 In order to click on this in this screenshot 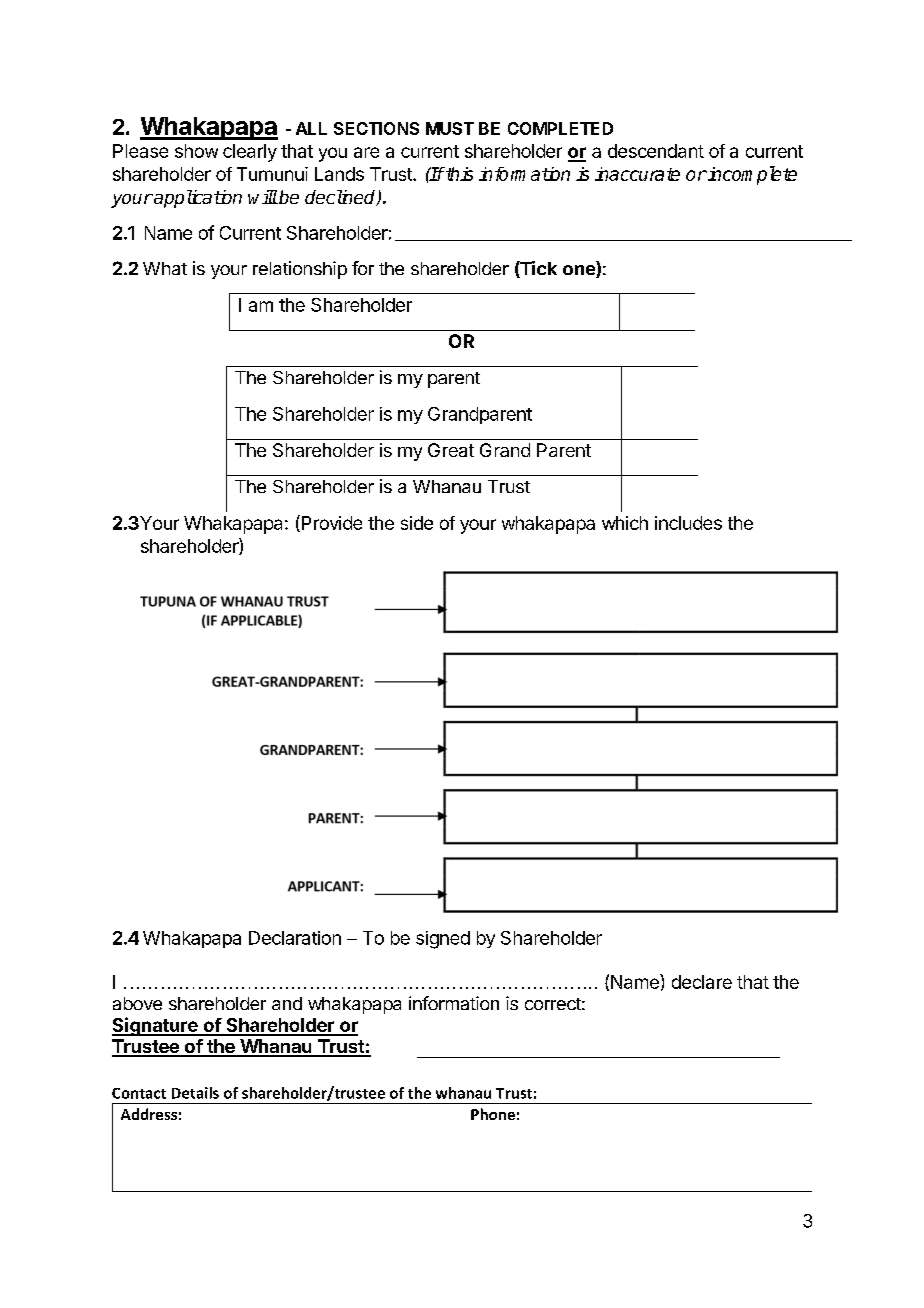, I will do `click(458, 174)`.
